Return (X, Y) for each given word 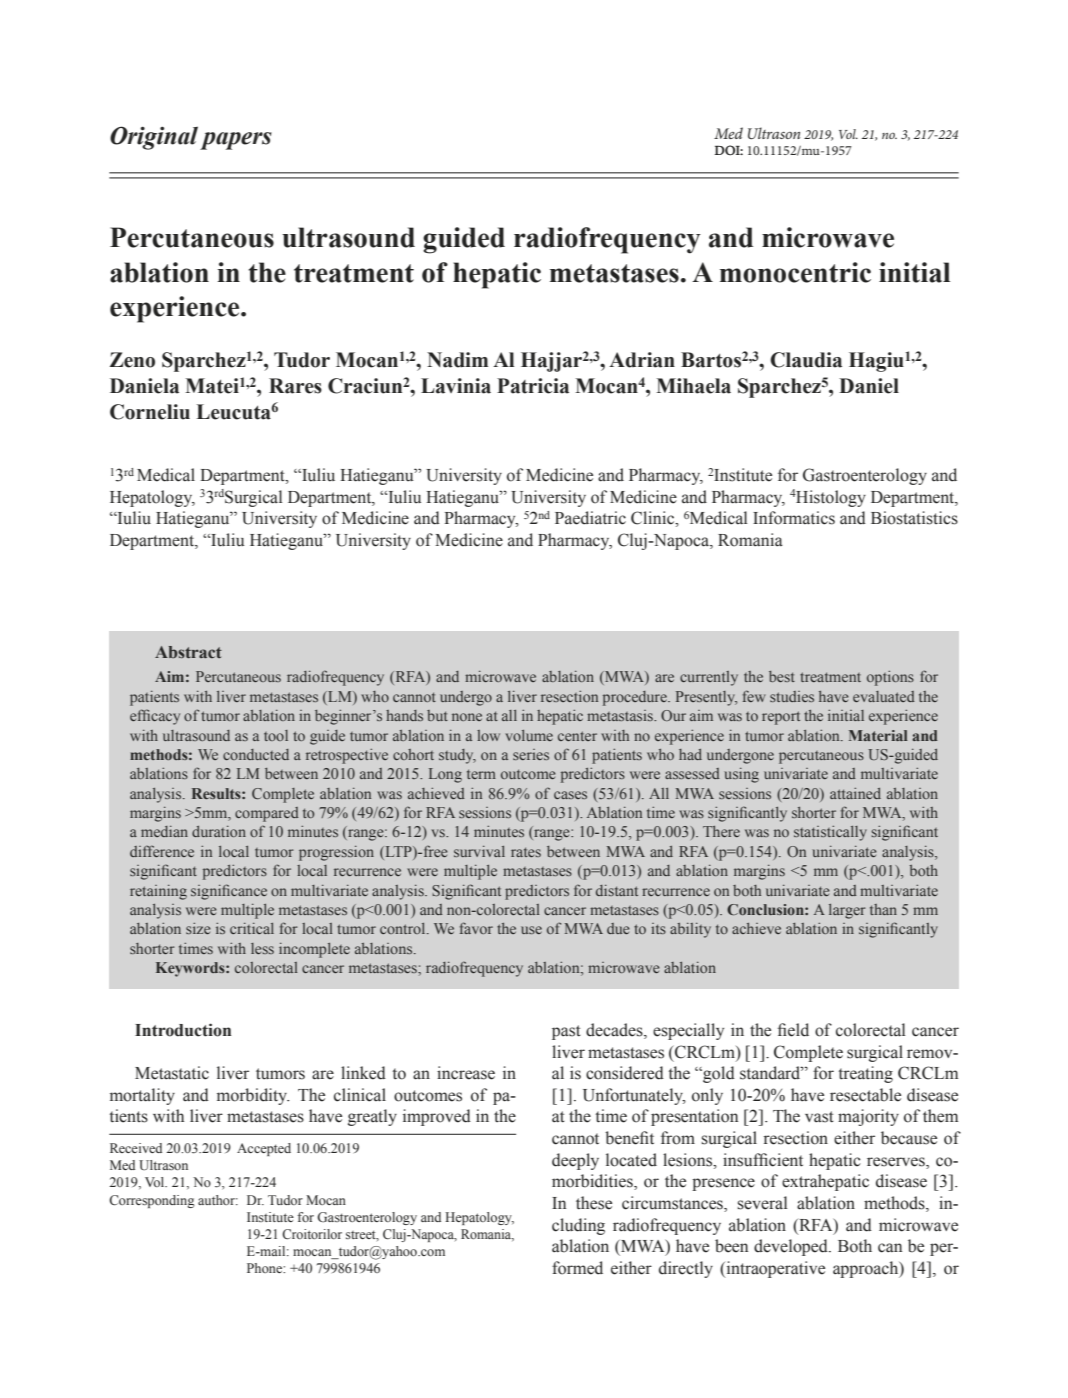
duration (219, 831)
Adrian (642, 360)
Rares (295, 386)
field (793, 1030)
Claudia (806, 360)
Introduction (183, 1030)
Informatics (794, 518)
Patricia (533, 386)
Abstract (188, 652)
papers (236, 141)
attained (855, 793)
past (566, 1032)
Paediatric (590, 518)
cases (570, 795)
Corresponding (152, 1201)
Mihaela (693, 386)
